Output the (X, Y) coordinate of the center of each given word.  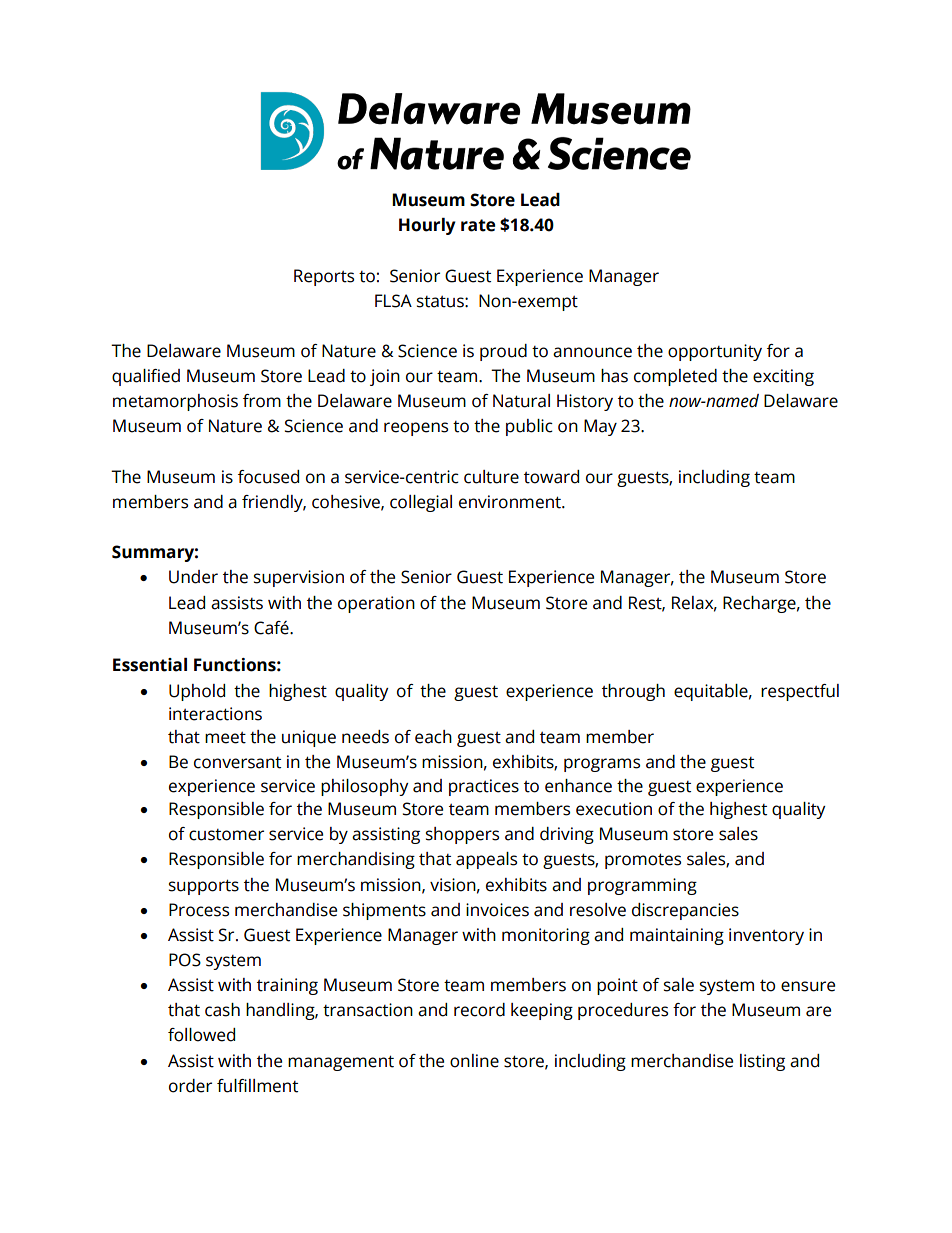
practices (484, 787)
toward (551, 477)
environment (511, 502)
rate (478, 225)
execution (614, 809)
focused (268, 477)
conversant (237, 763)
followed (201, 1035)
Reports (324, 277)
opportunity (715, 352)
